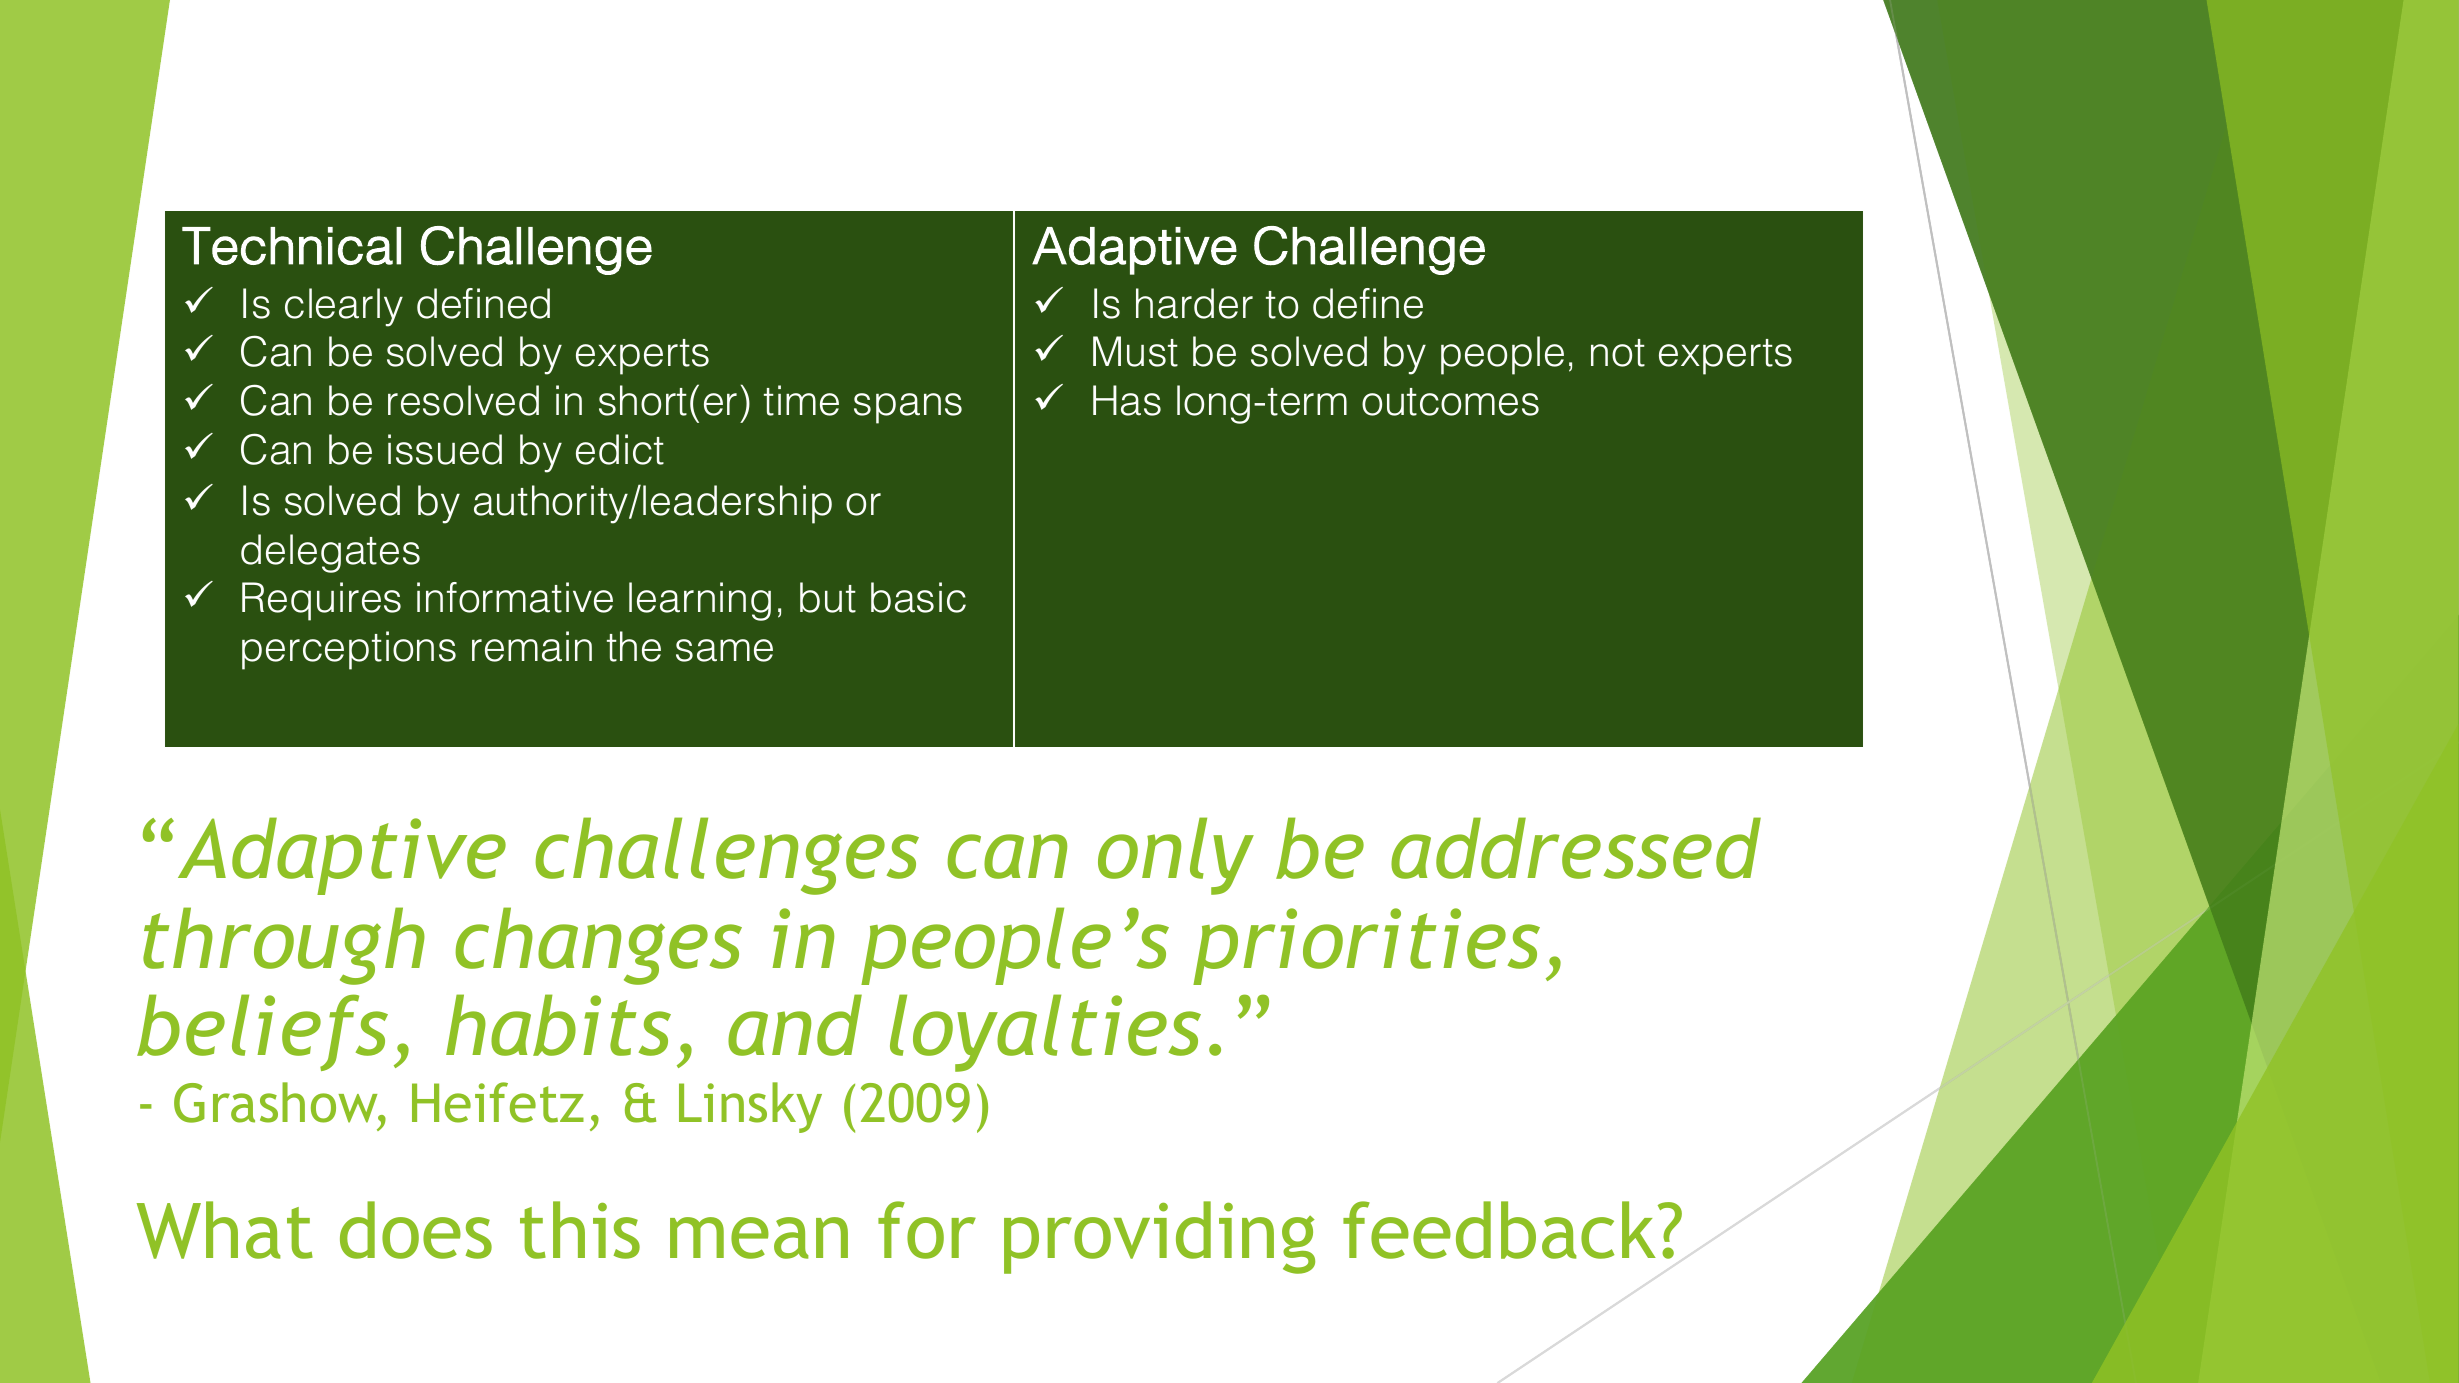 The width and height of the screenshot is (2459, 1383). What do you see at coordinates (1576, 848) in the screenshot?
I see `addressed` at bounding box center [1576, 848].
